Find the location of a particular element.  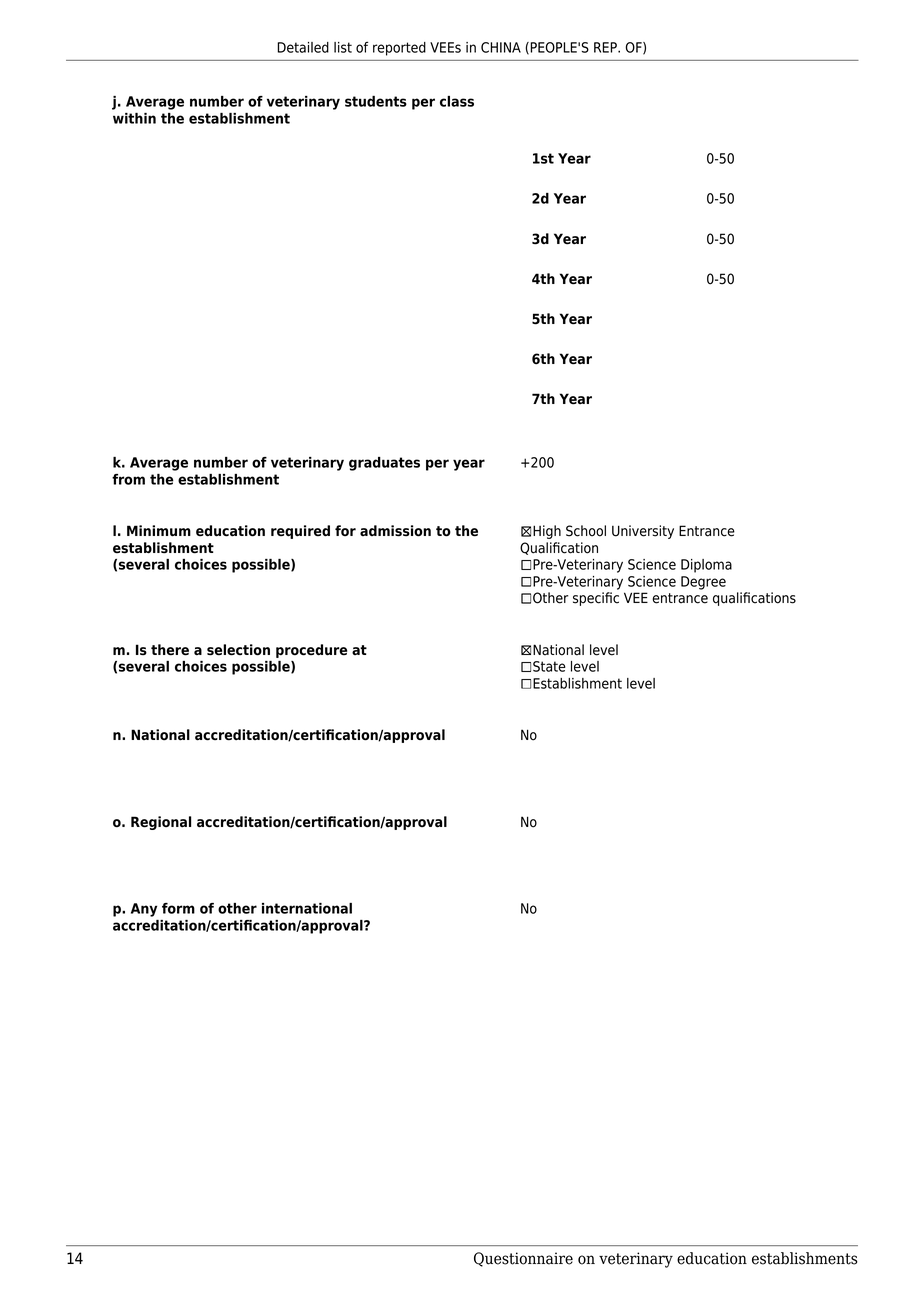

reported is located at coordinates (399, 49).
